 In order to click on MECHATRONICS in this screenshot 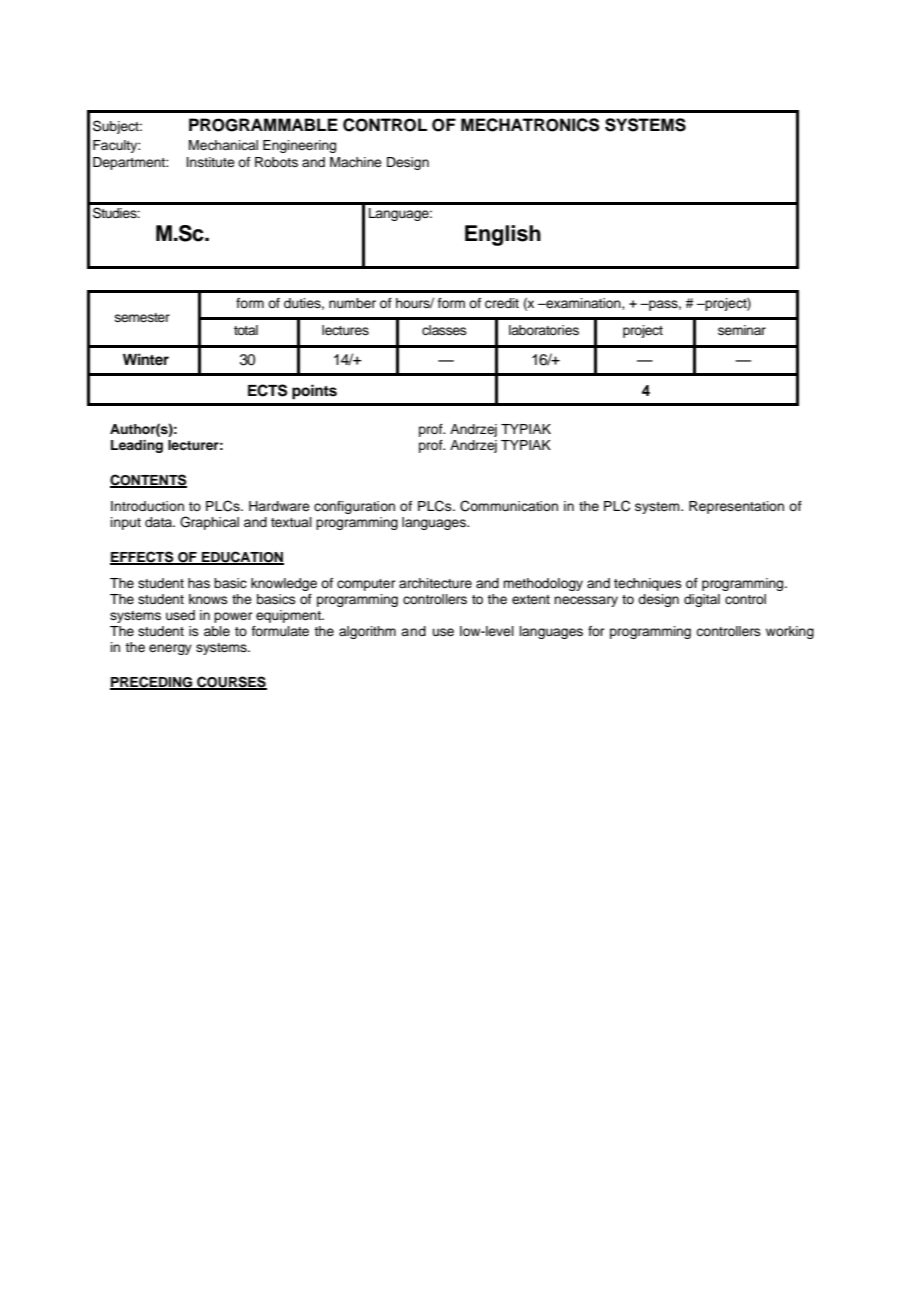, I will do `click(530, 125)`.
